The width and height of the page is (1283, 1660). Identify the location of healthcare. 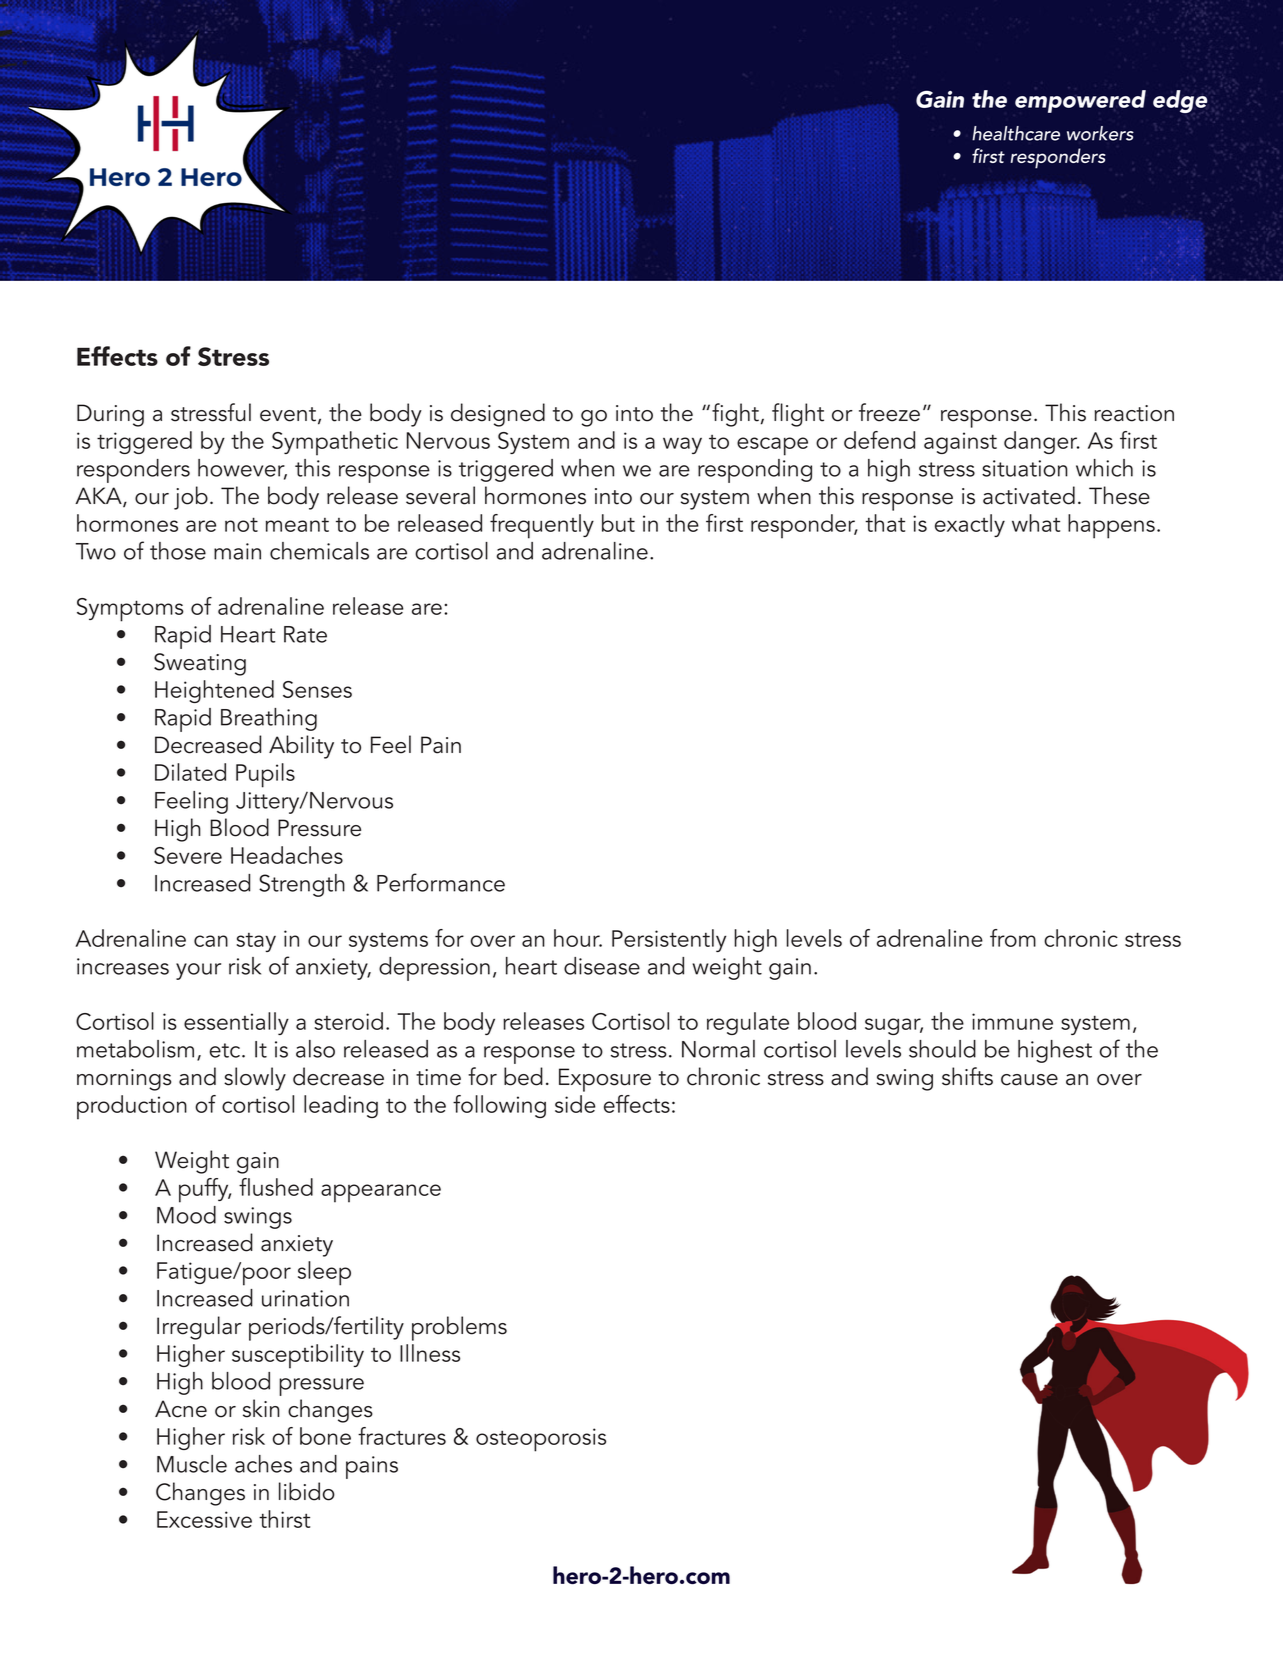
(1016, 133).
